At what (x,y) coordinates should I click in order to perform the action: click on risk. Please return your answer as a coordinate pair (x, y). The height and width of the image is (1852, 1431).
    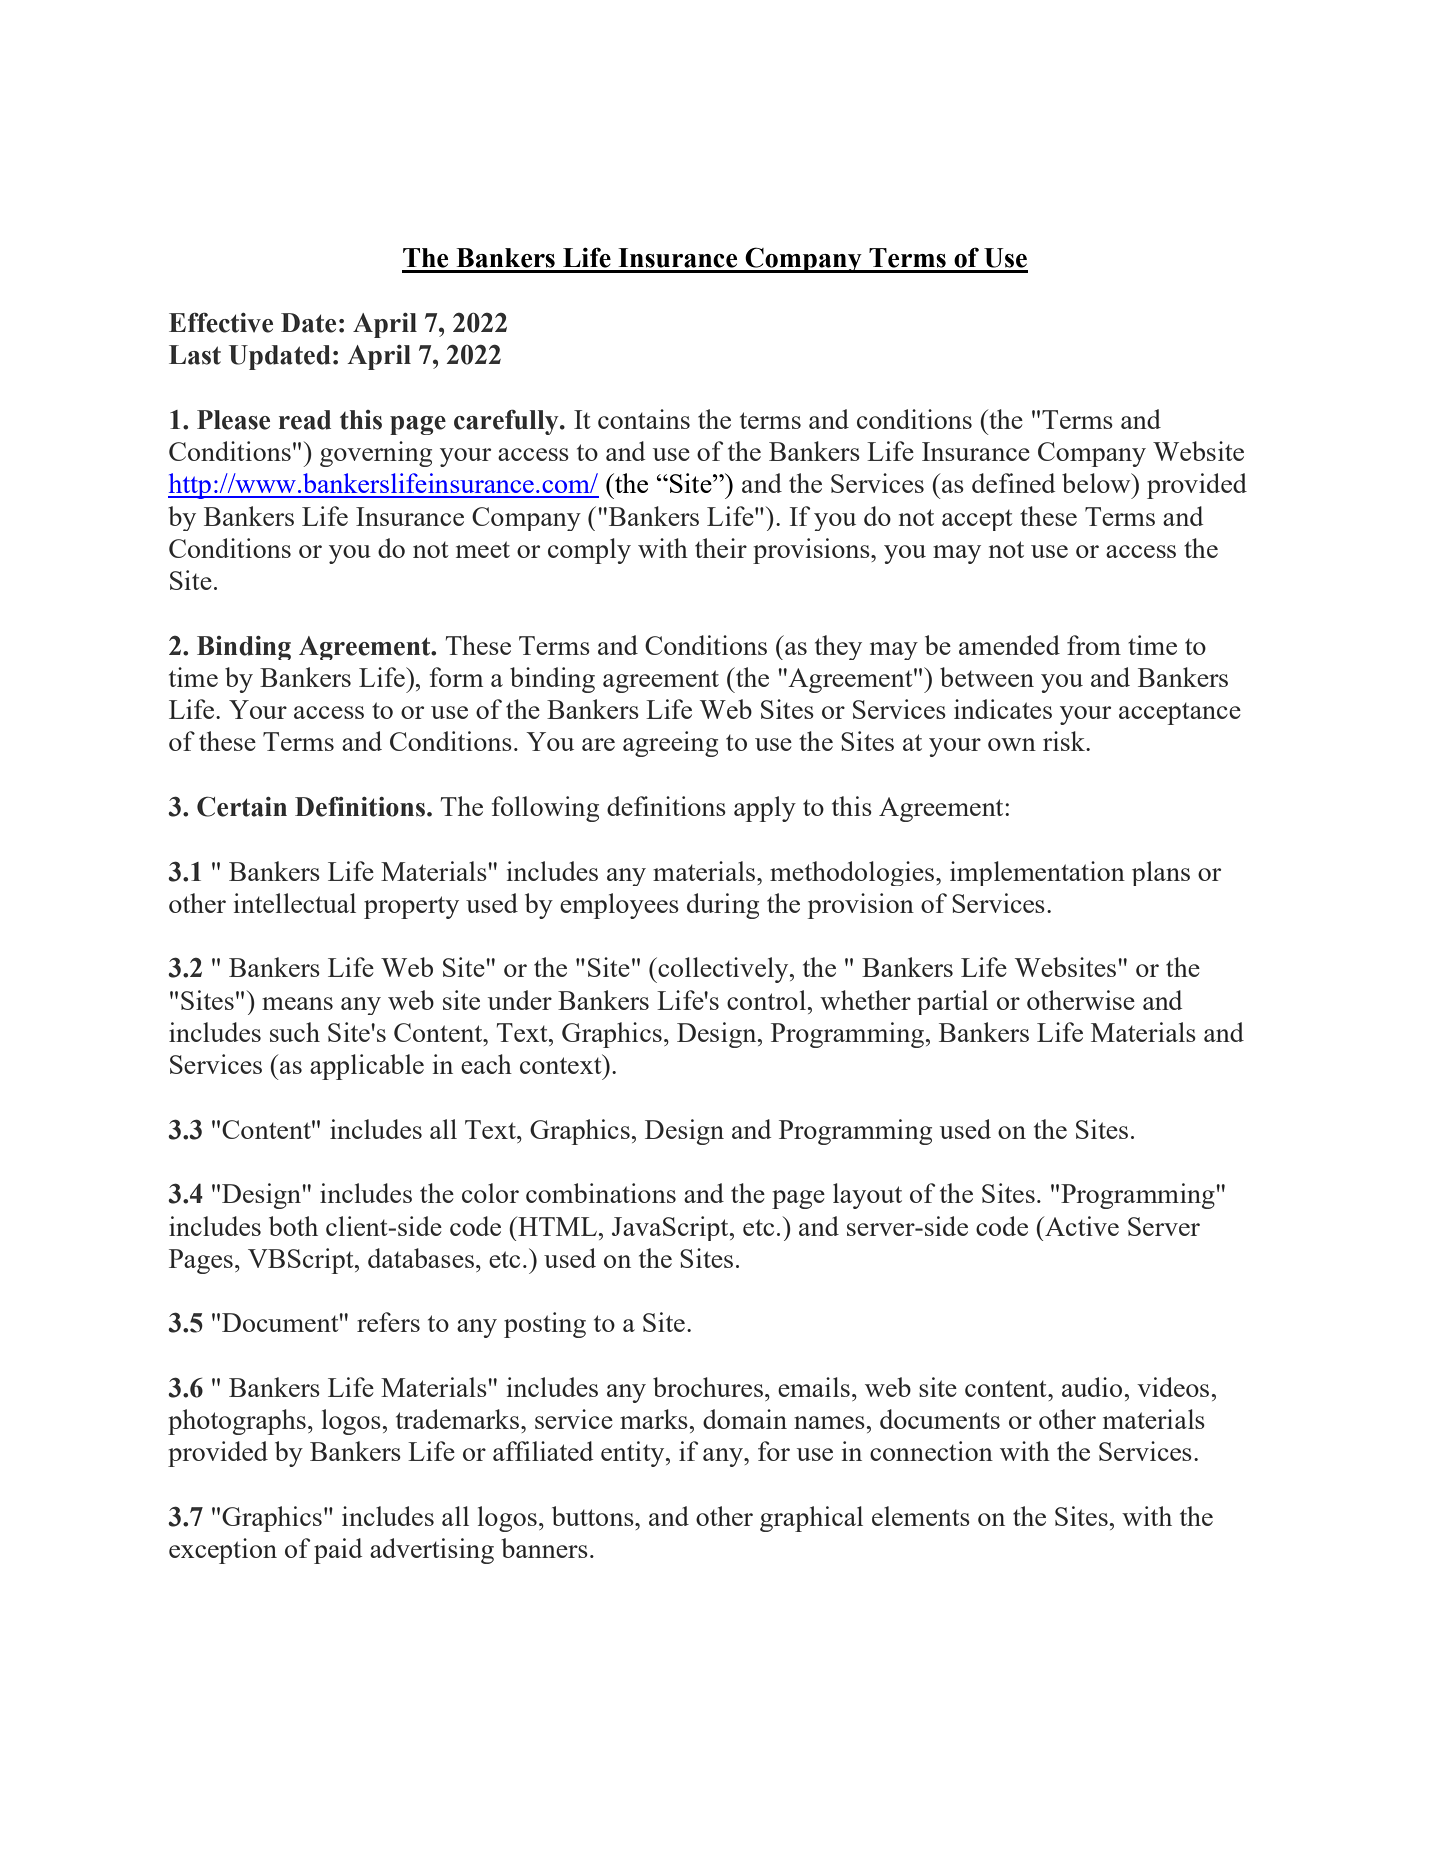
    Looking at the image, I should click on (1065, 741).
